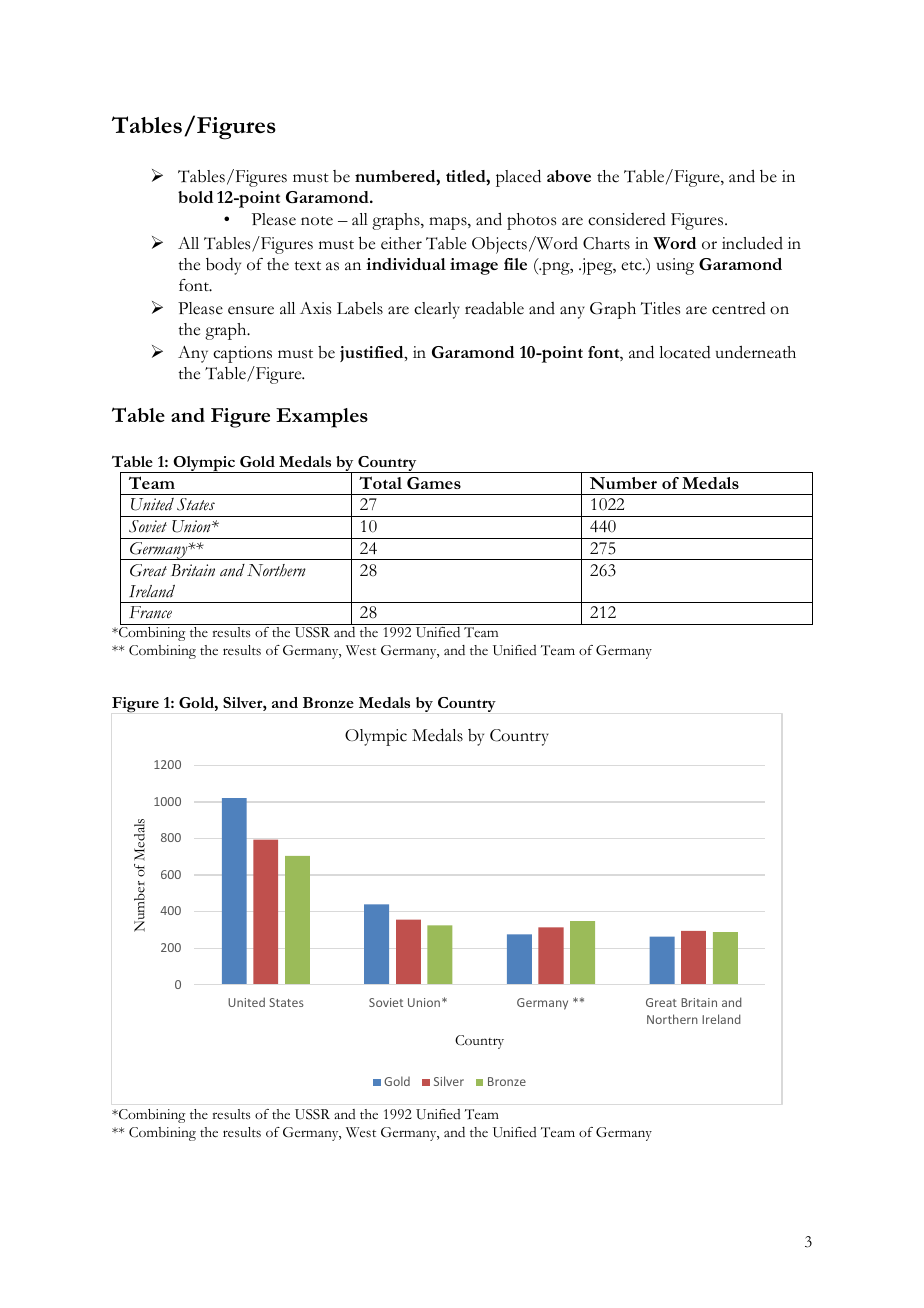  Describe the element at coordinates (518, 178) in the screenshot. I see `placed` at that location.
